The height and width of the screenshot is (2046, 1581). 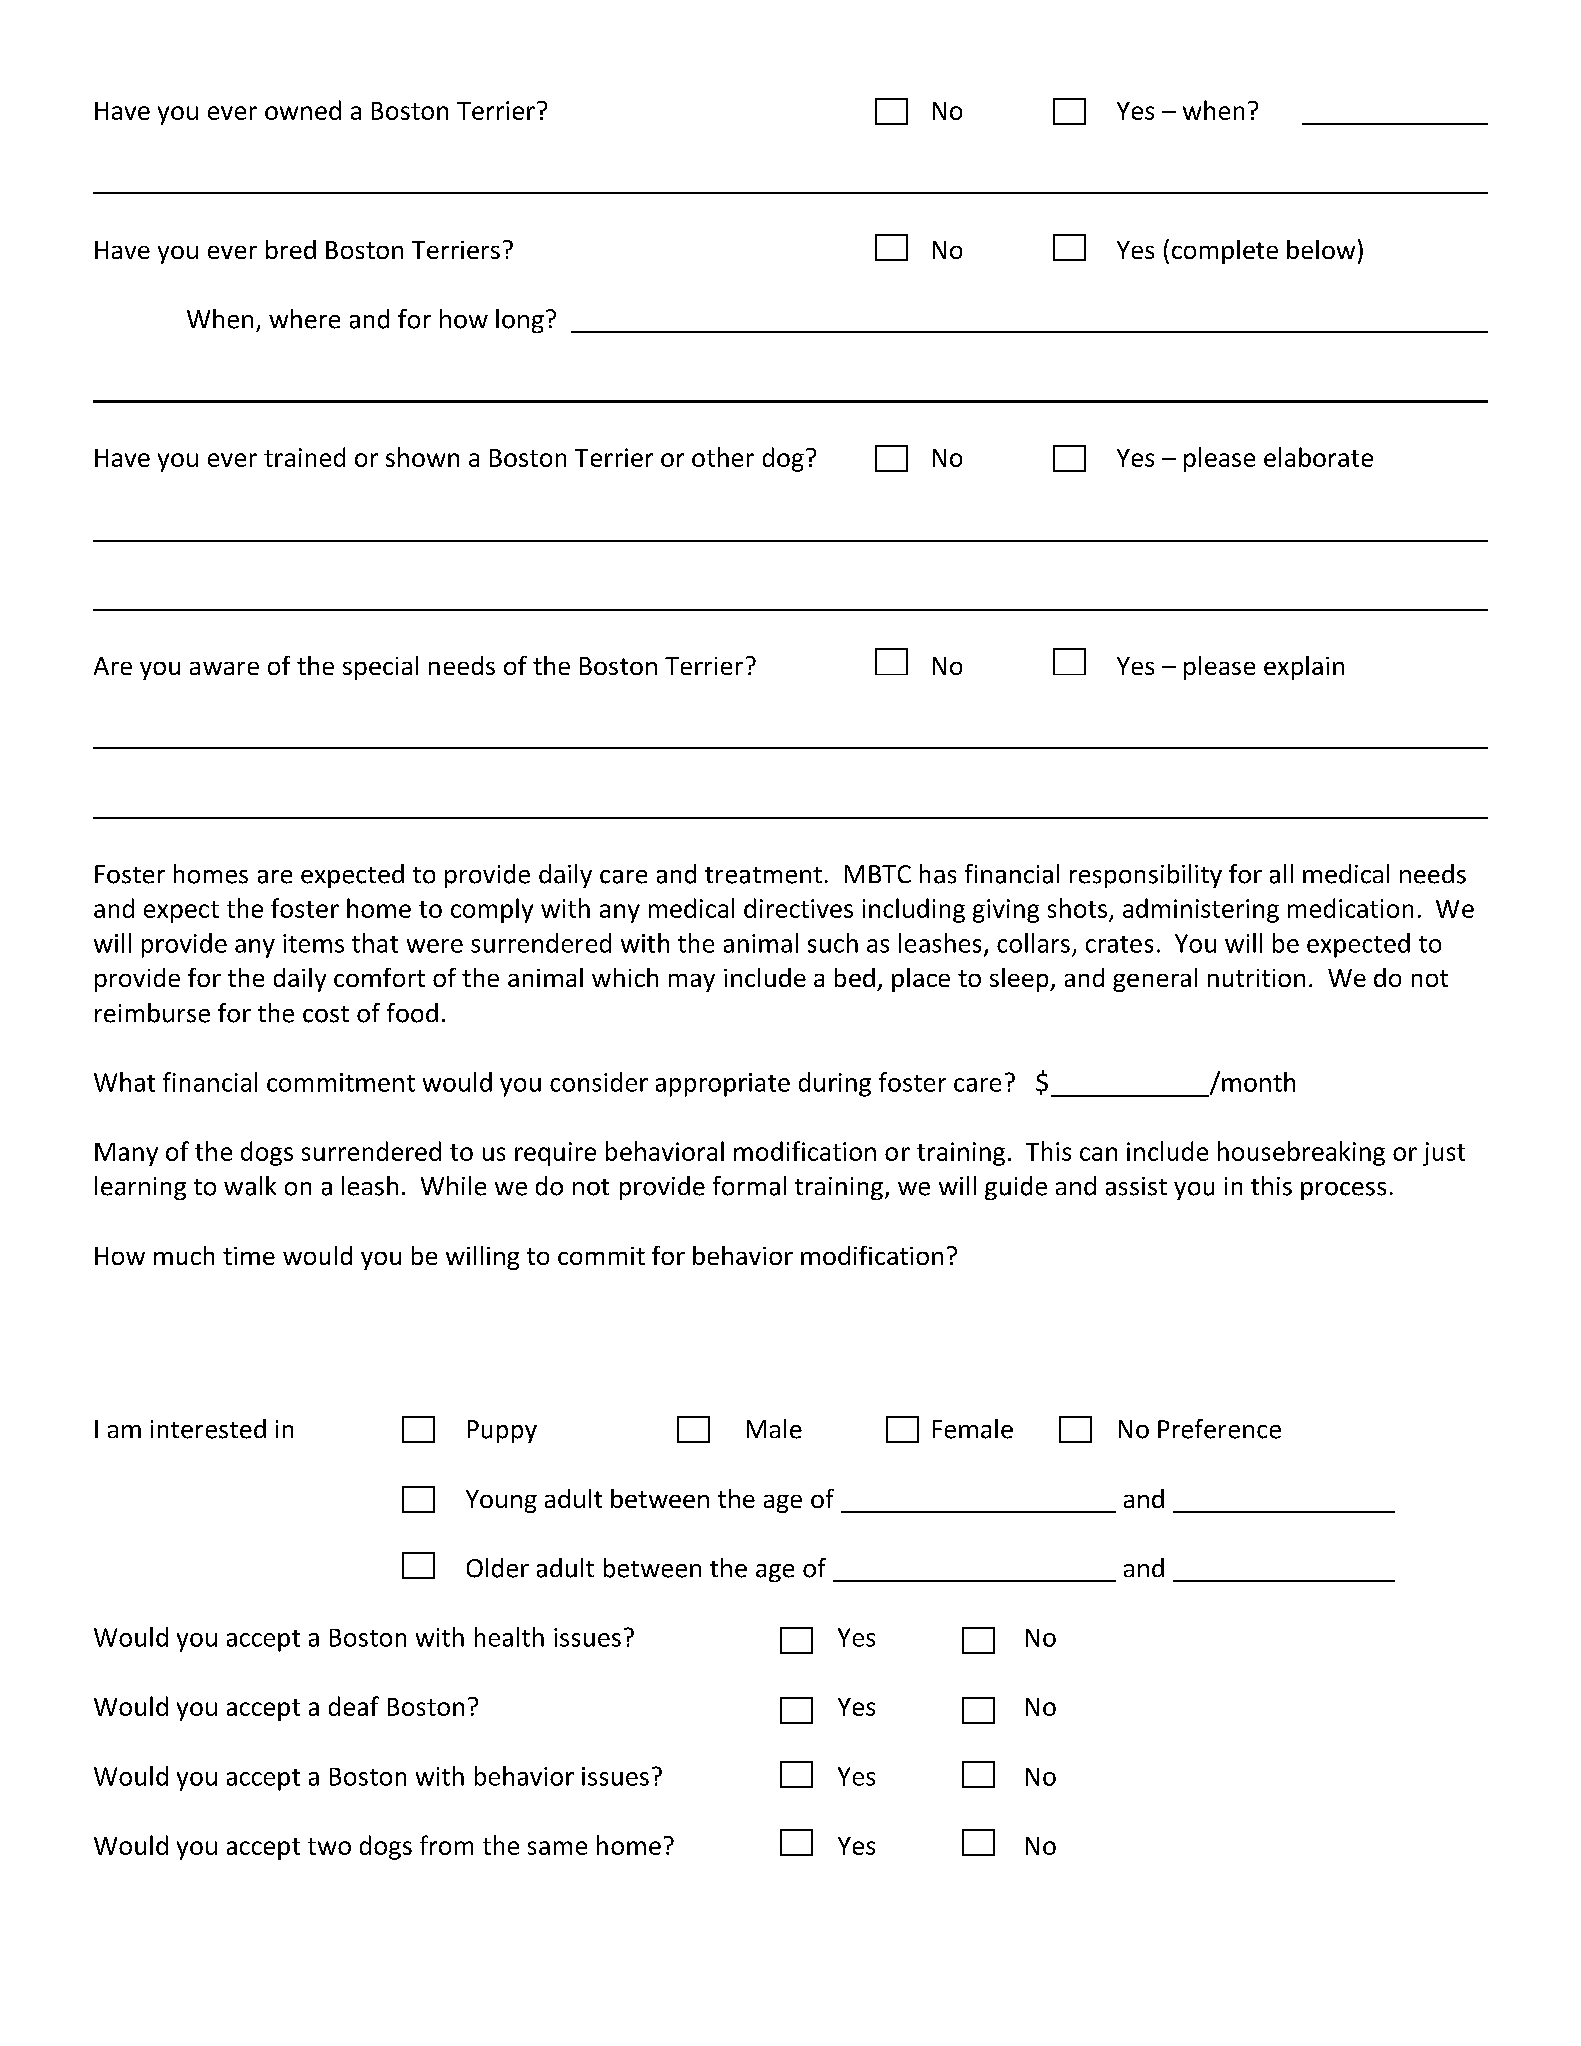 What do you see at coordinates (1321, 249) in the screenshot?
I see `below` at bounding box center [1321, 249].
